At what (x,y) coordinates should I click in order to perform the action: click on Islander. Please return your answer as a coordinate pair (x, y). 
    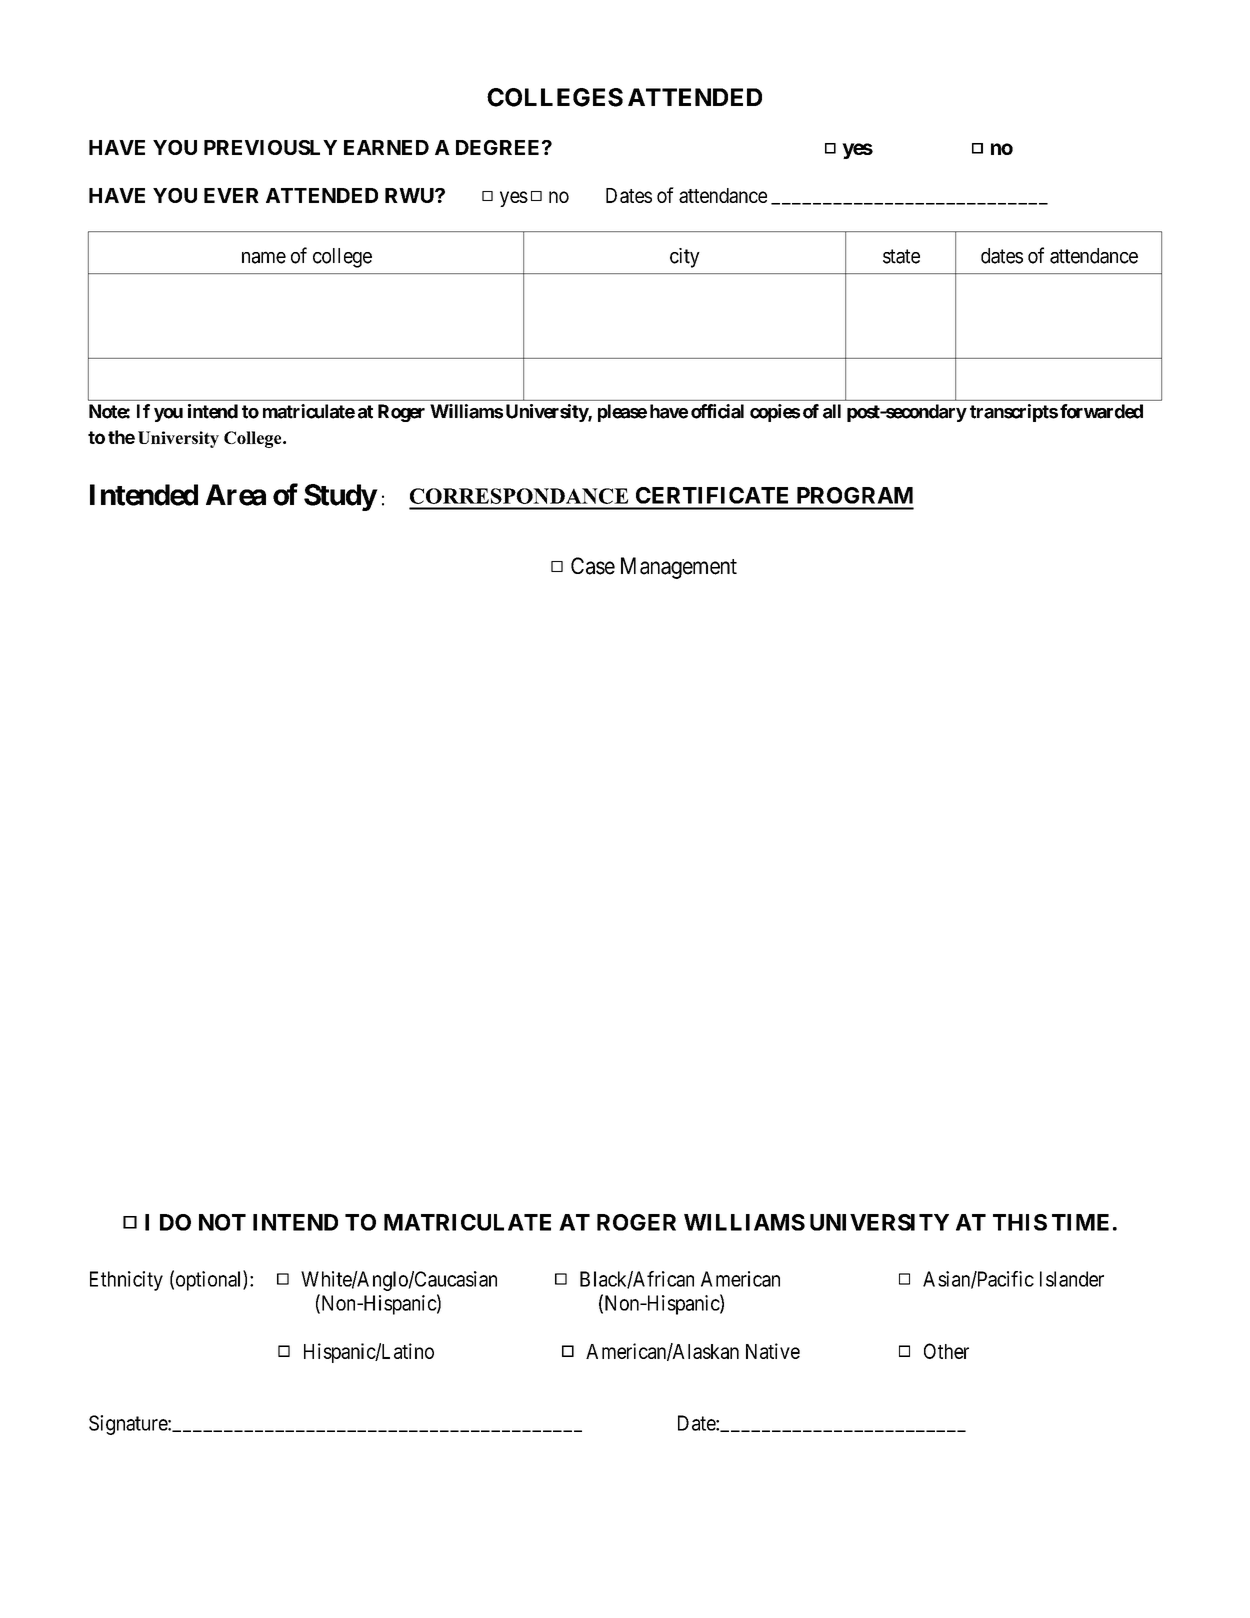
    Looking at the image, I should click on (1072, 1279).
